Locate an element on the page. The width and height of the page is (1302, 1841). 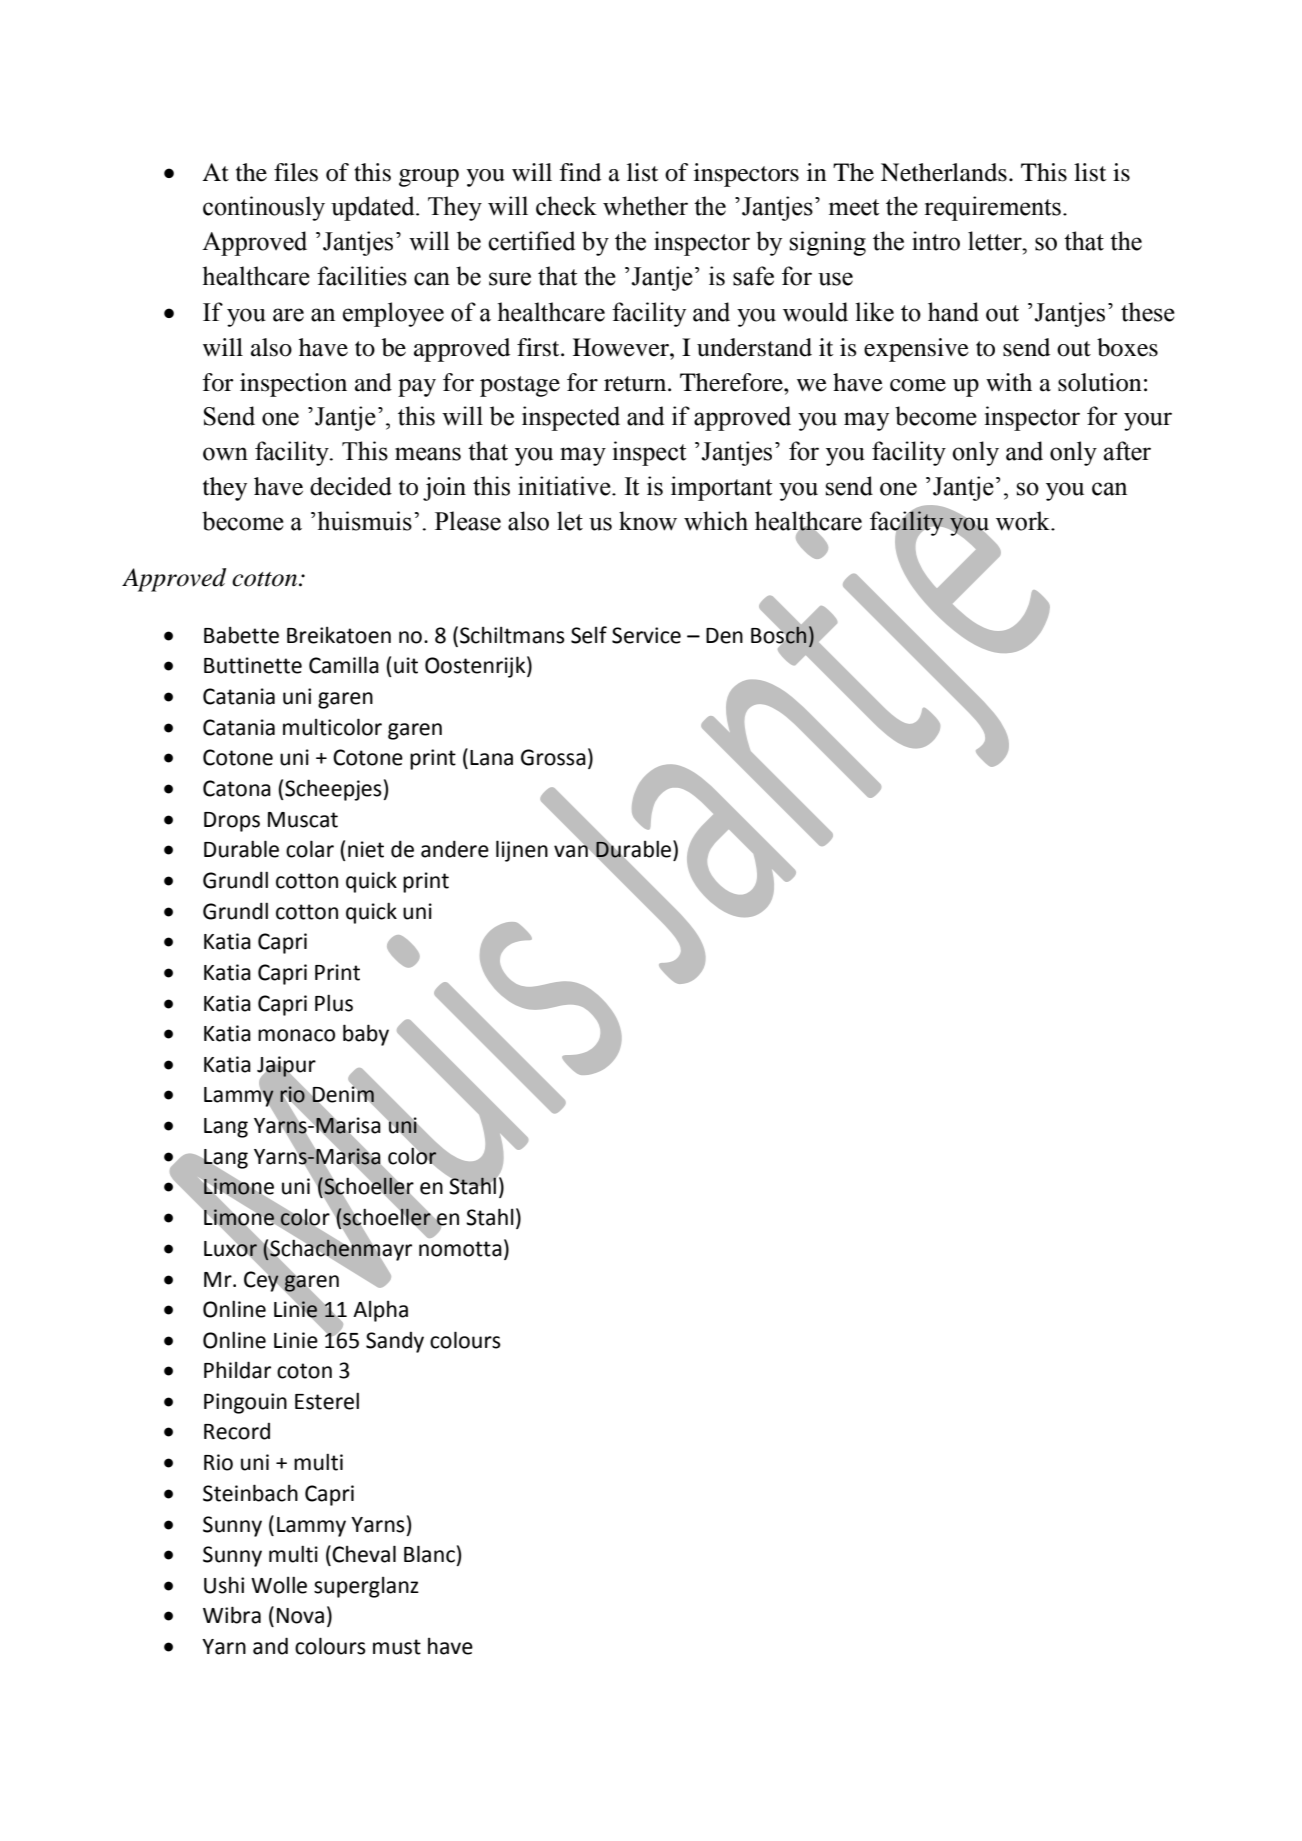
Nova is located at coordinates (300, 1616).
